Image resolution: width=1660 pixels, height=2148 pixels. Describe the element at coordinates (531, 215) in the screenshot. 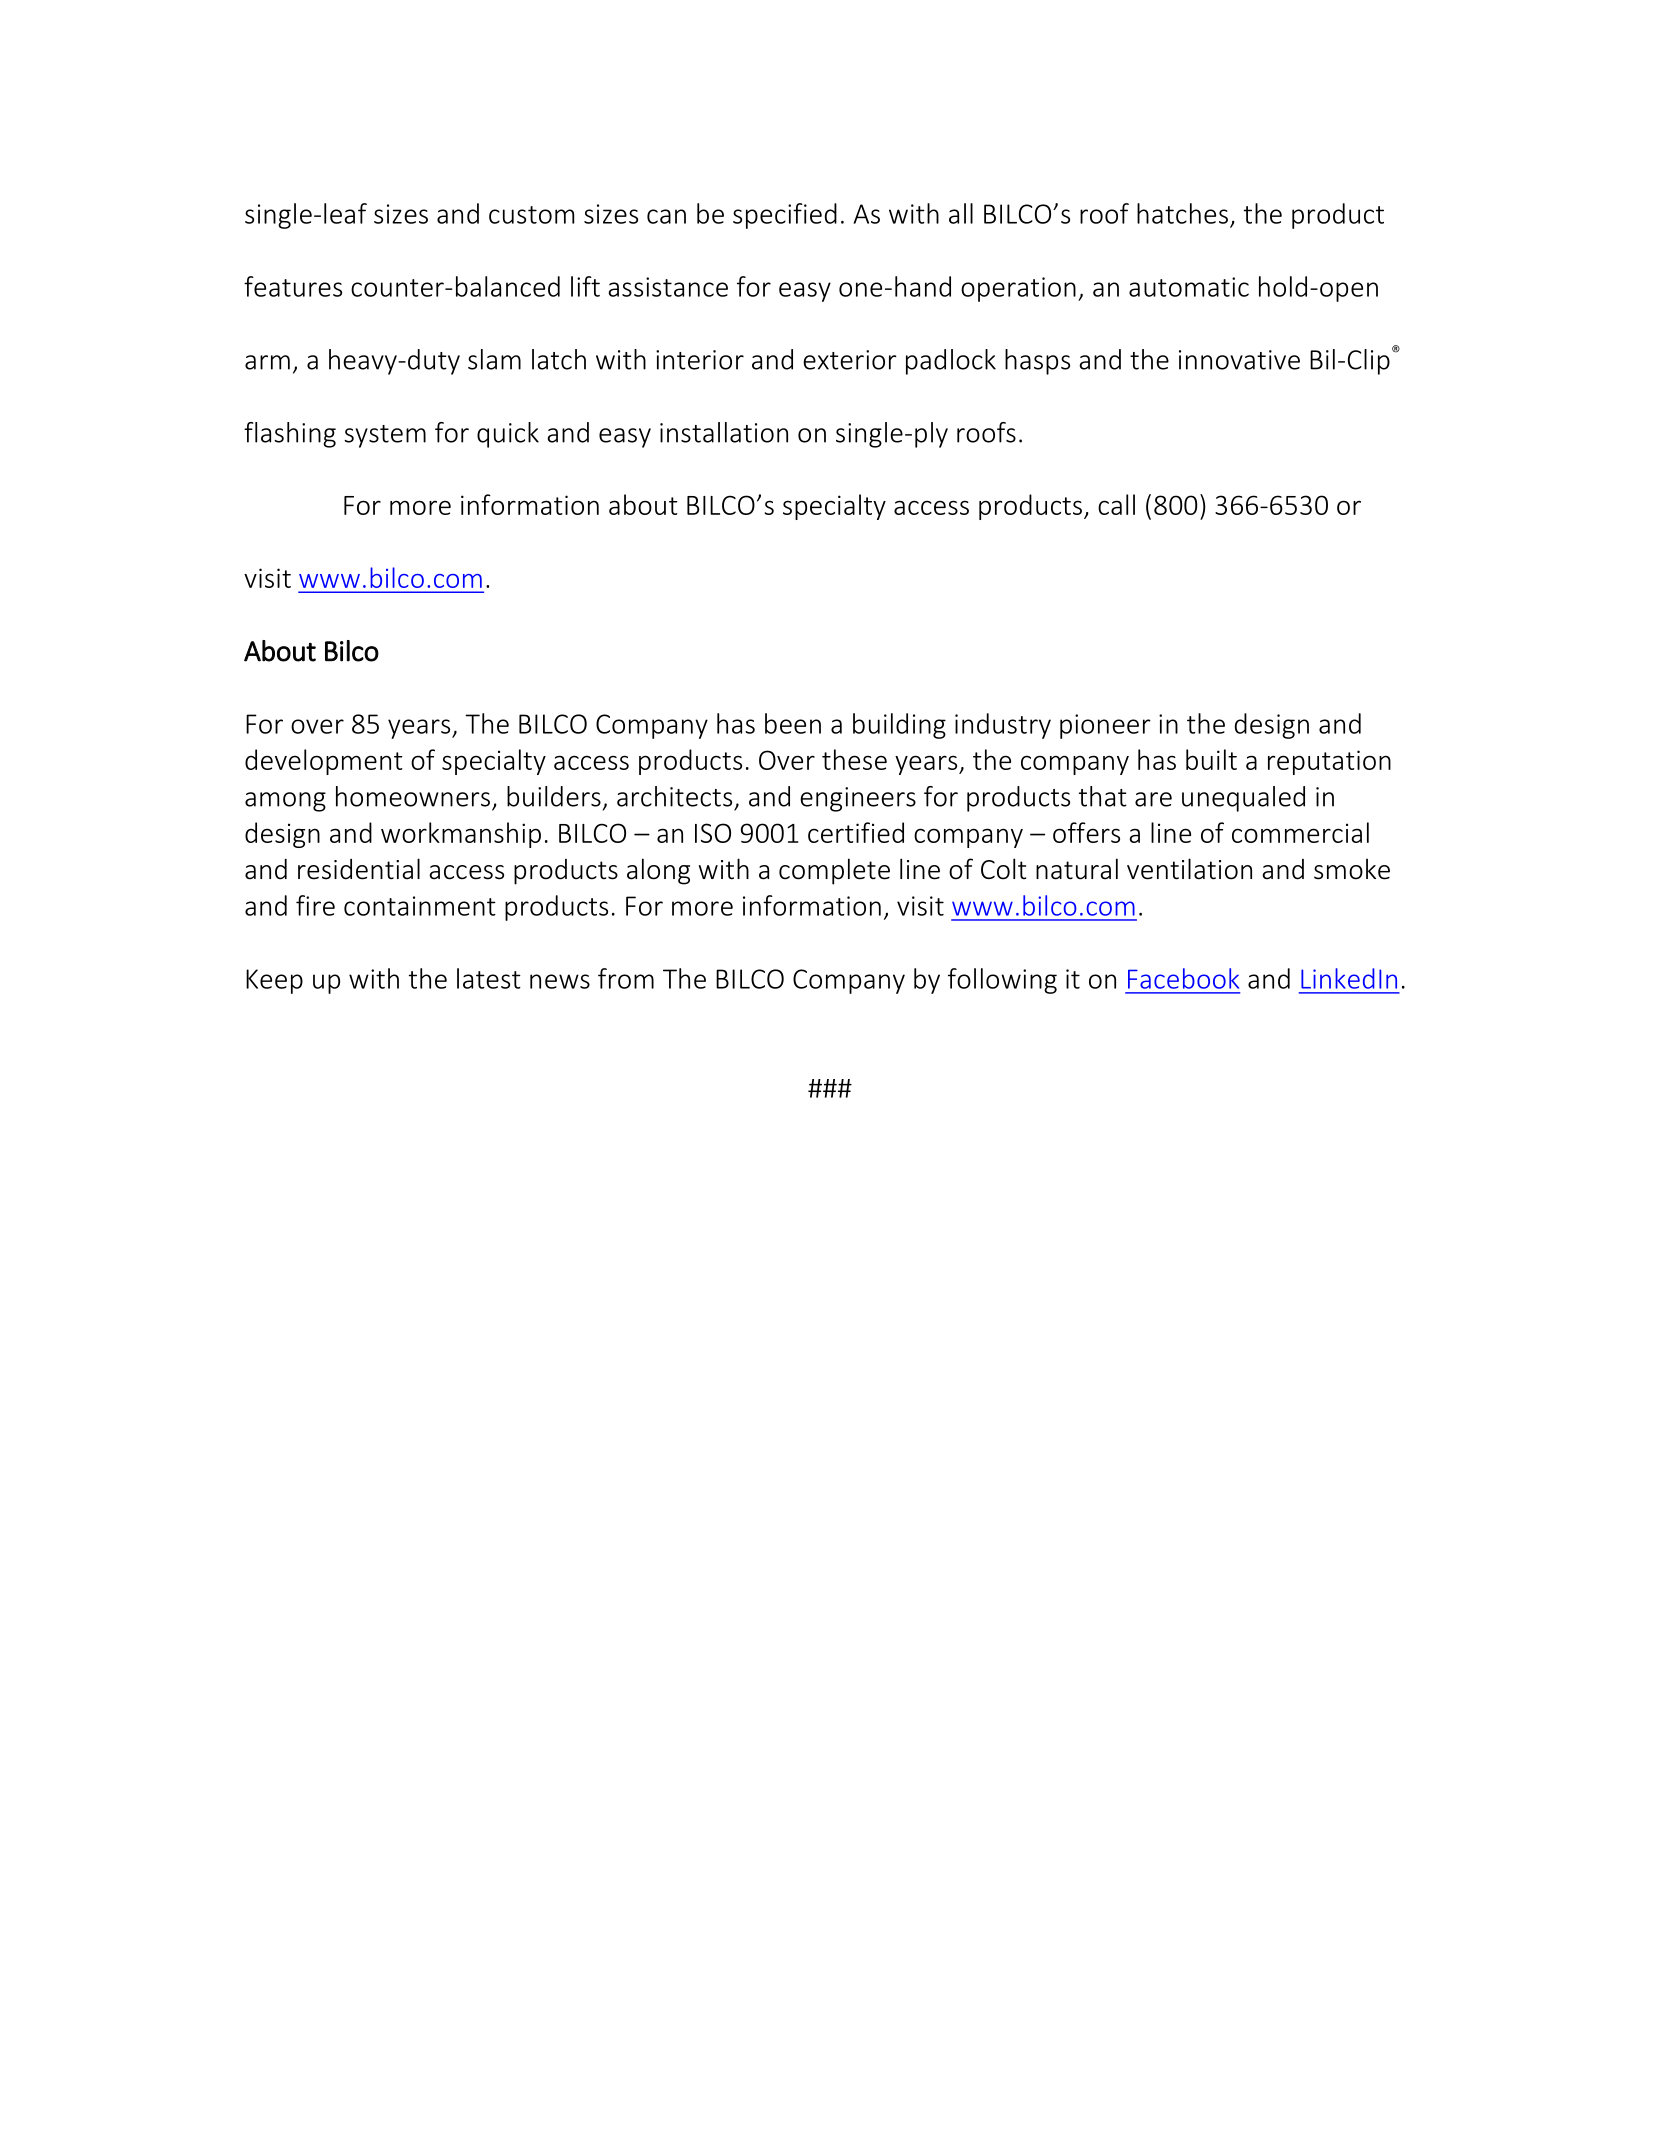

I see `custom` at that location.
